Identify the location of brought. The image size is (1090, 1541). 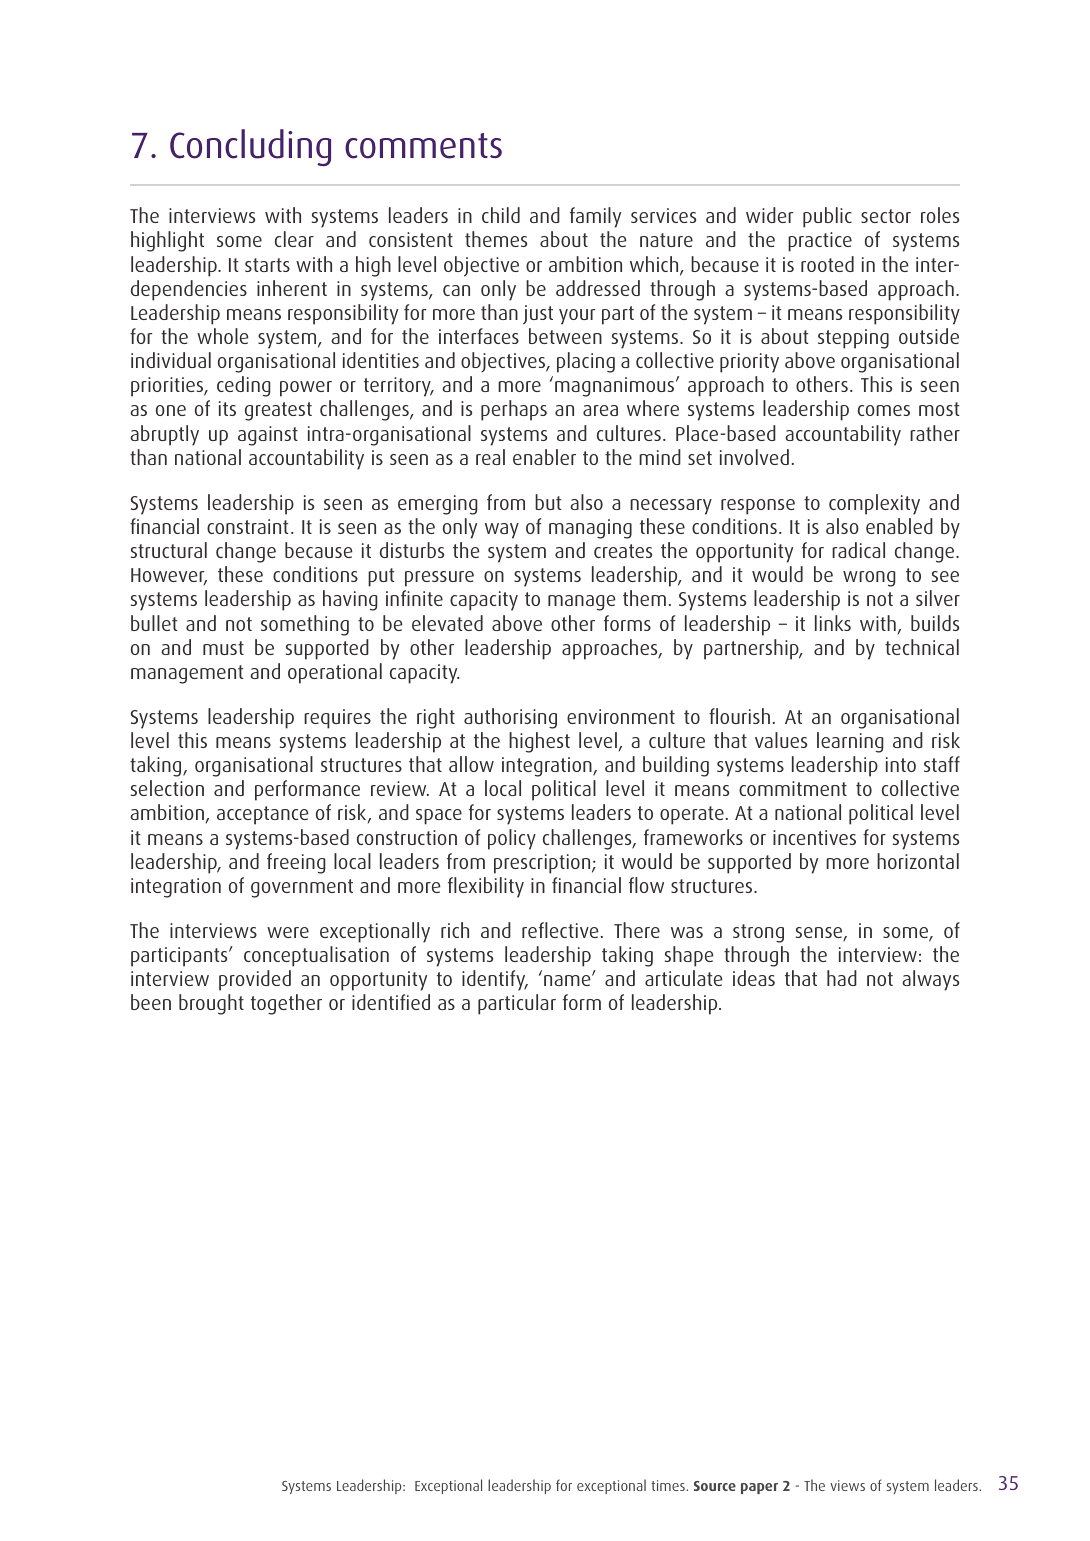
(211, 1004).
